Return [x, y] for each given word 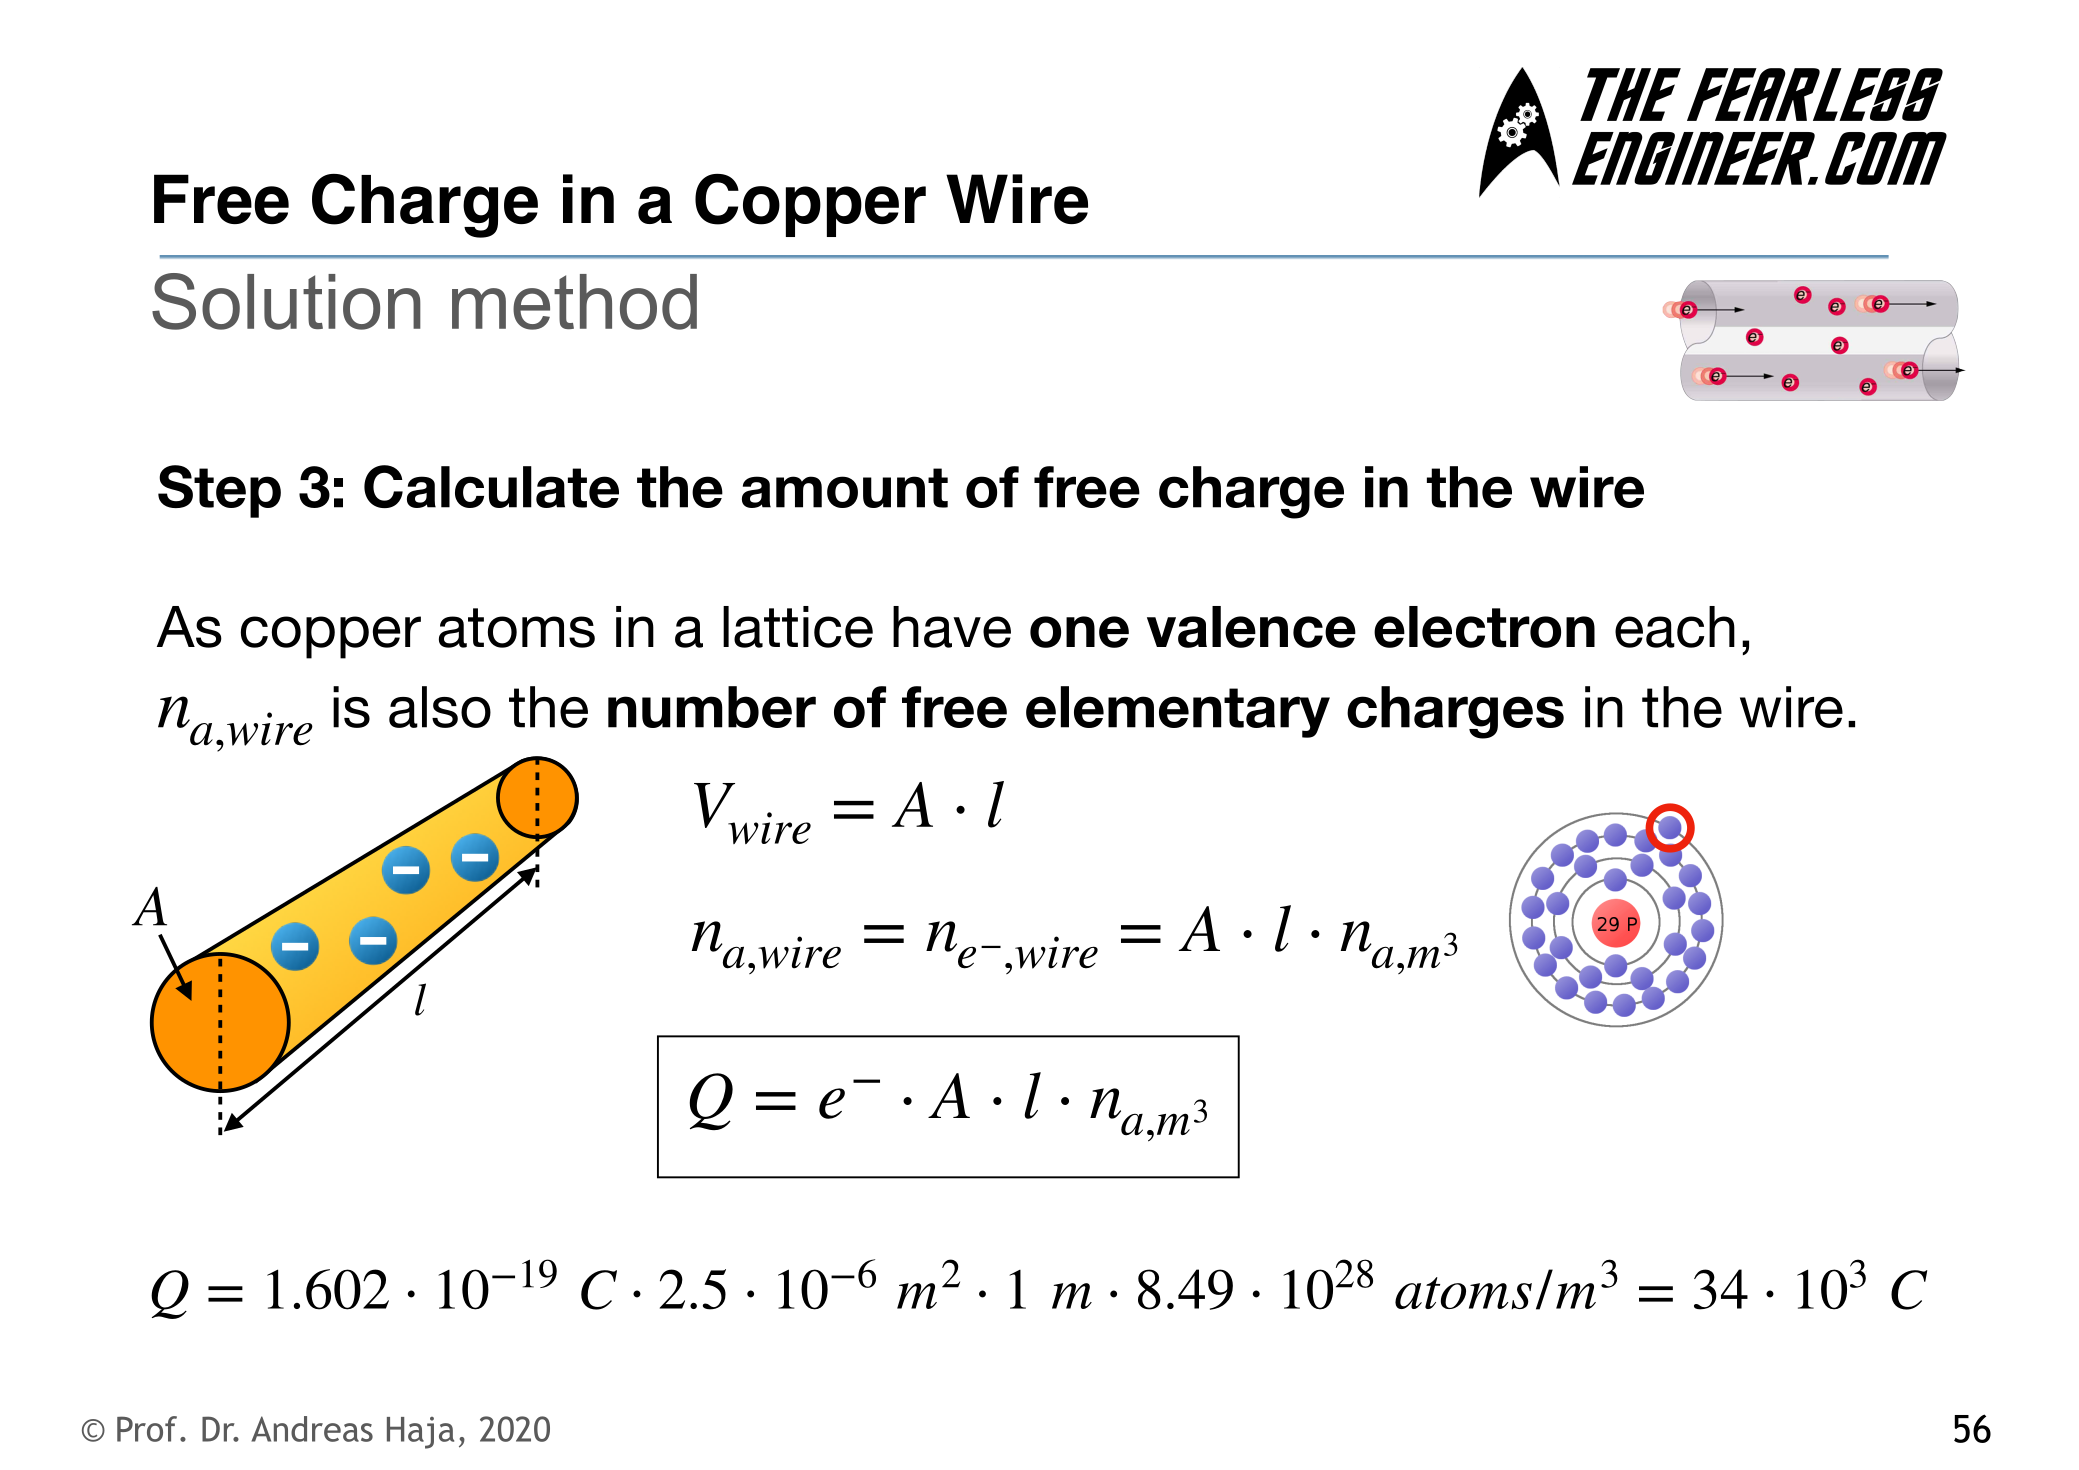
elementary [1178, 712]
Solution [286, 301]
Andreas [312, 1429]
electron [1484, 627]
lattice [798, 627]
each [1675, 627]
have [952, 627]
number [712, 707]
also [440, 707]
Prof [147, 1429]
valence [1251, 627]
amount [845, 488]
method [574, 302]
